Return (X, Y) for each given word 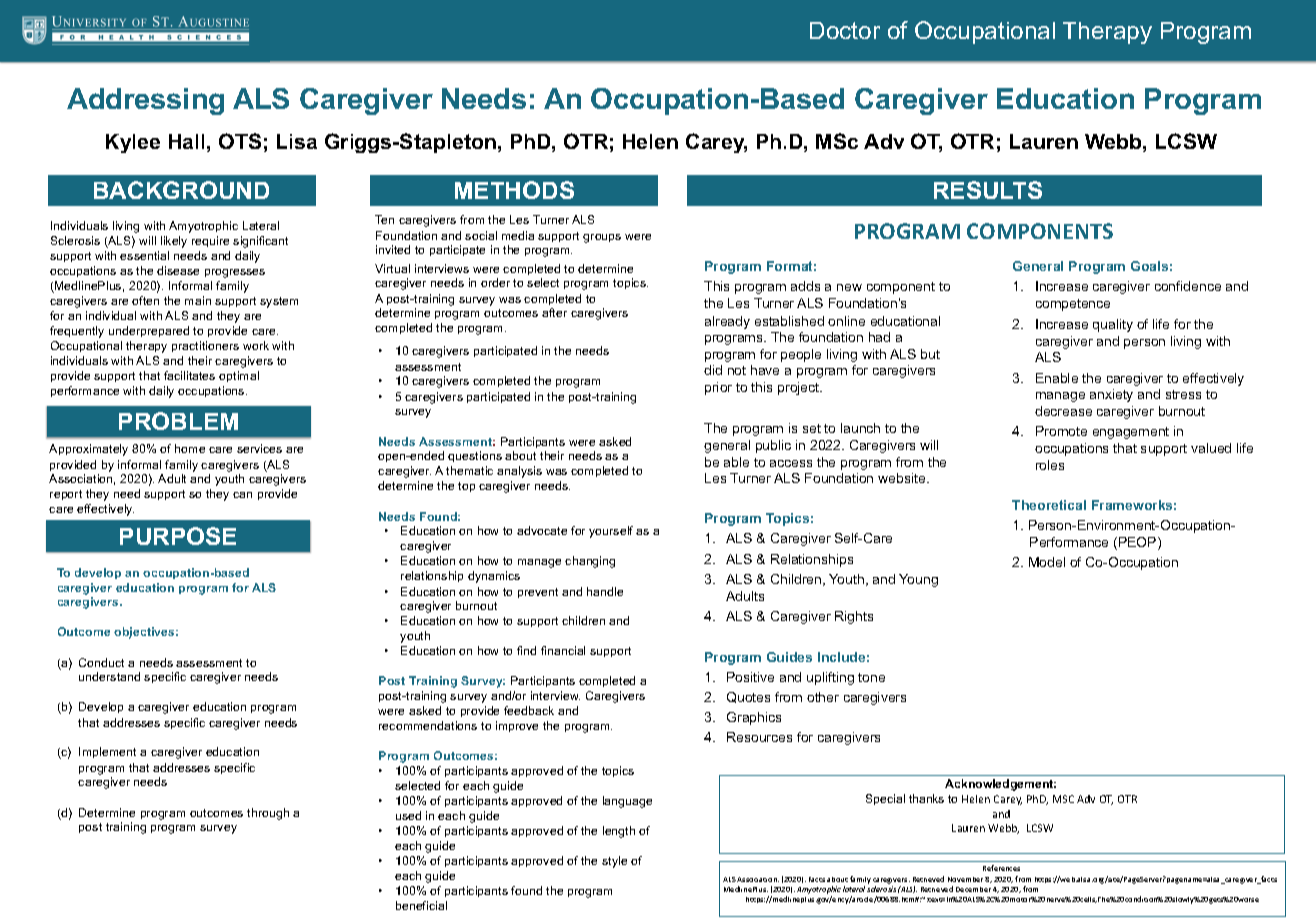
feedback (529, 710)
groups (602, 238)
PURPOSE (178, 536)
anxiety (1111, 395)
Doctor (845, 30)
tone (871, 677)
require (210, 241)
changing (590, 562)
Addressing (145, 101)
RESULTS (988, 190)
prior (718, 388)
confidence (1188, 286)
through (268, 814)
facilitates (189, 375)
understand (109, 676)
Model (1047, 562)
